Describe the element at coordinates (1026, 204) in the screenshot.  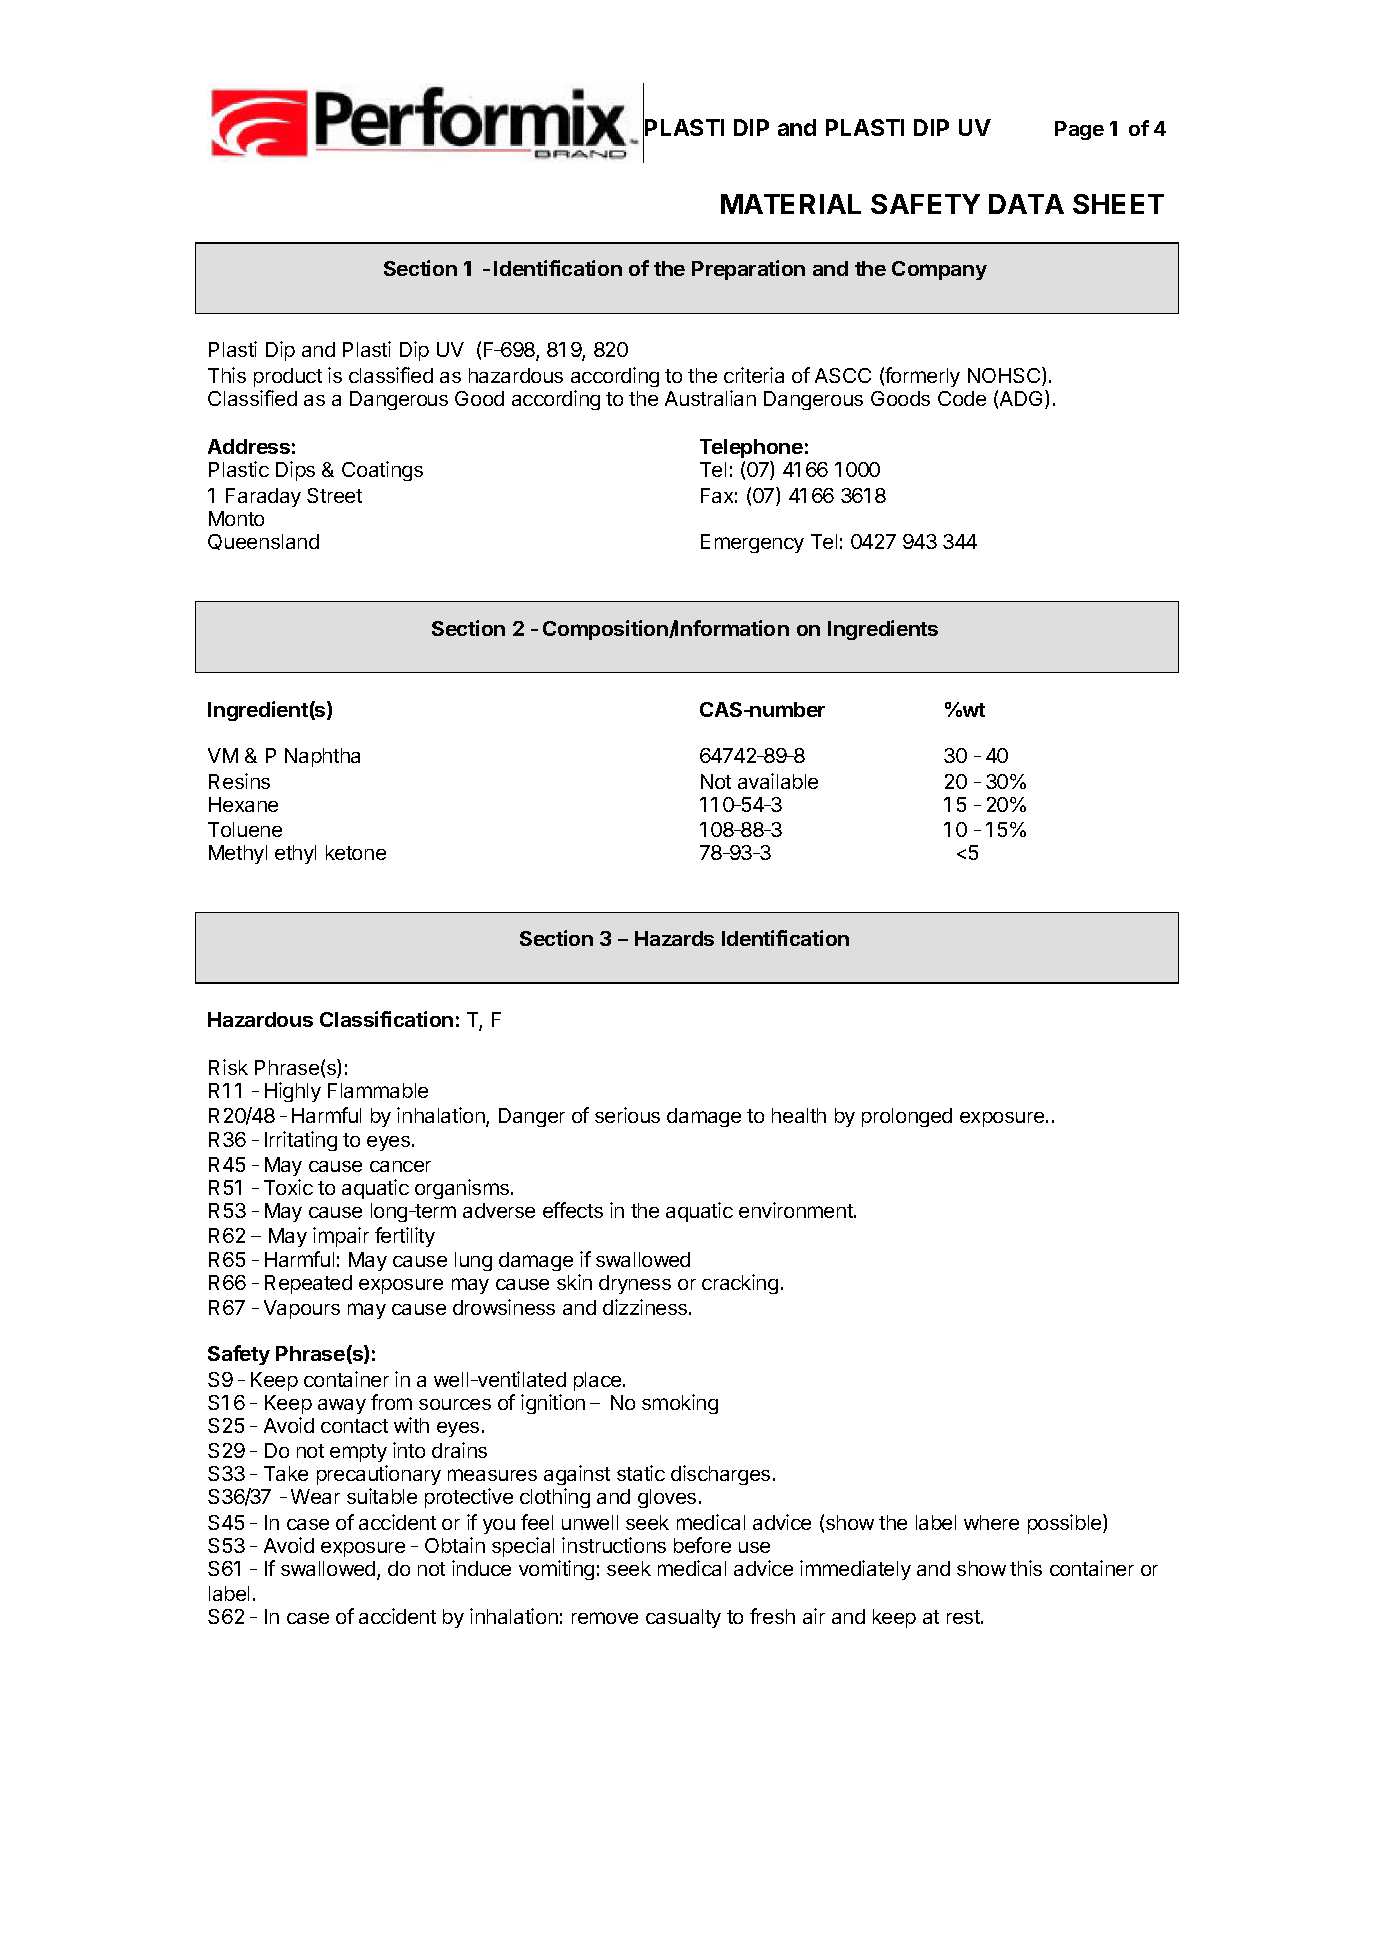
I see `DATA` at that location.
